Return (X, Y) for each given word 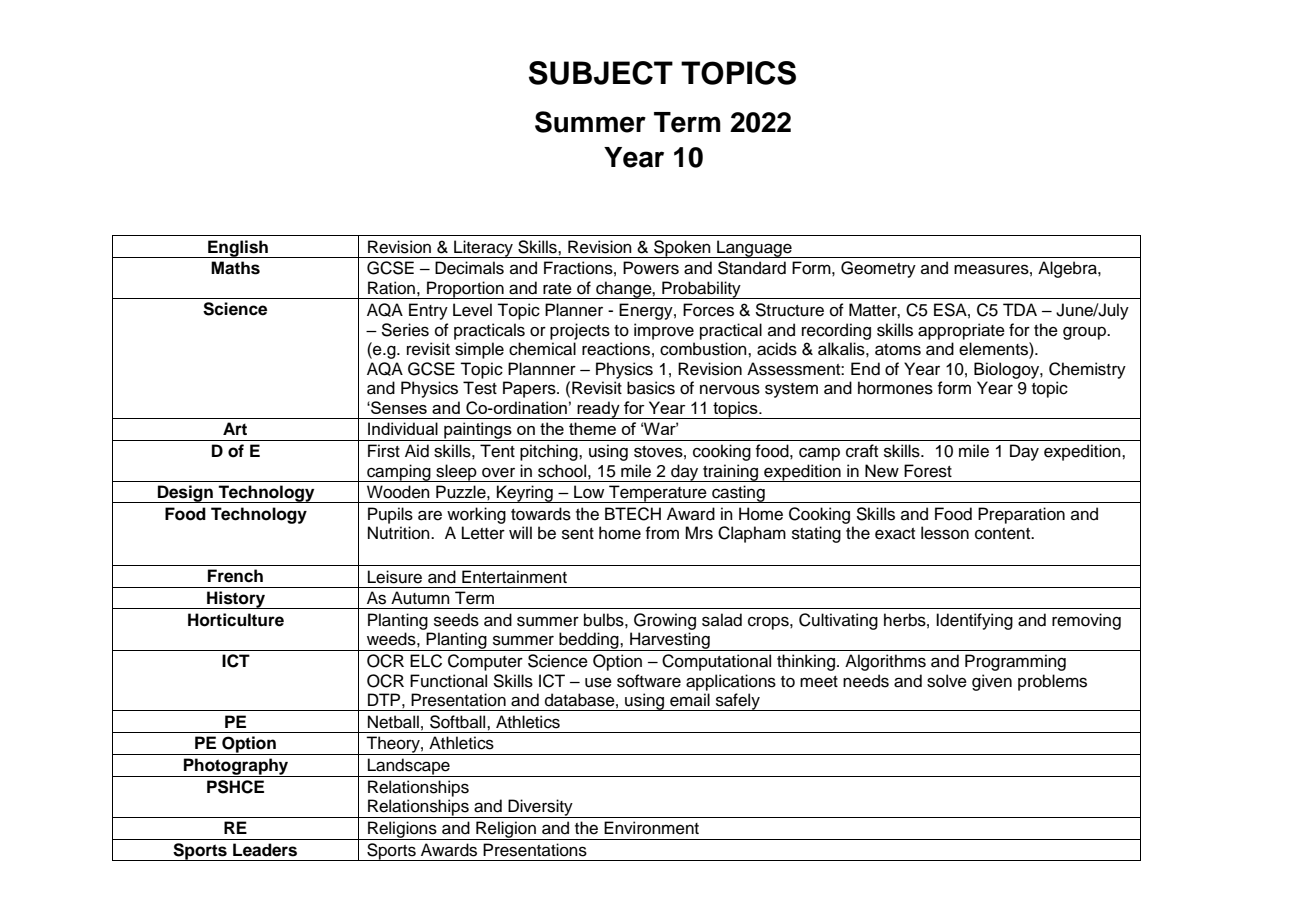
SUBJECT (601, 73)
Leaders (265, 850)
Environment (651, 828)
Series (405, 330)
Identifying (974, 621)
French (235, 576)
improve (664, 331)
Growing (665, 621)
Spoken (682, 249)
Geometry (878, 269)
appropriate (961, 331)
